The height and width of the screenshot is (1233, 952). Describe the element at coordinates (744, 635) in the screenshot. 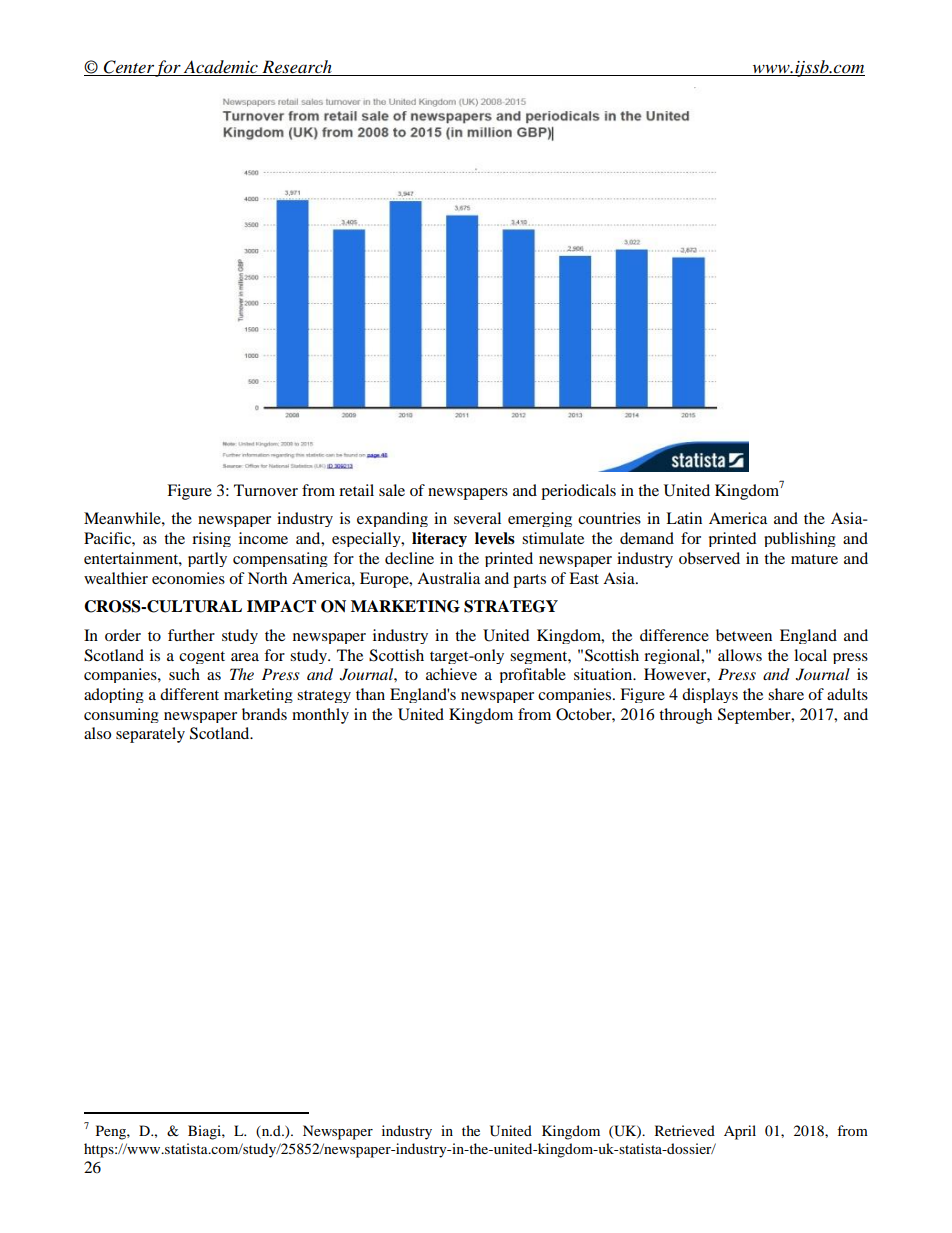

I see `between` at that location.
